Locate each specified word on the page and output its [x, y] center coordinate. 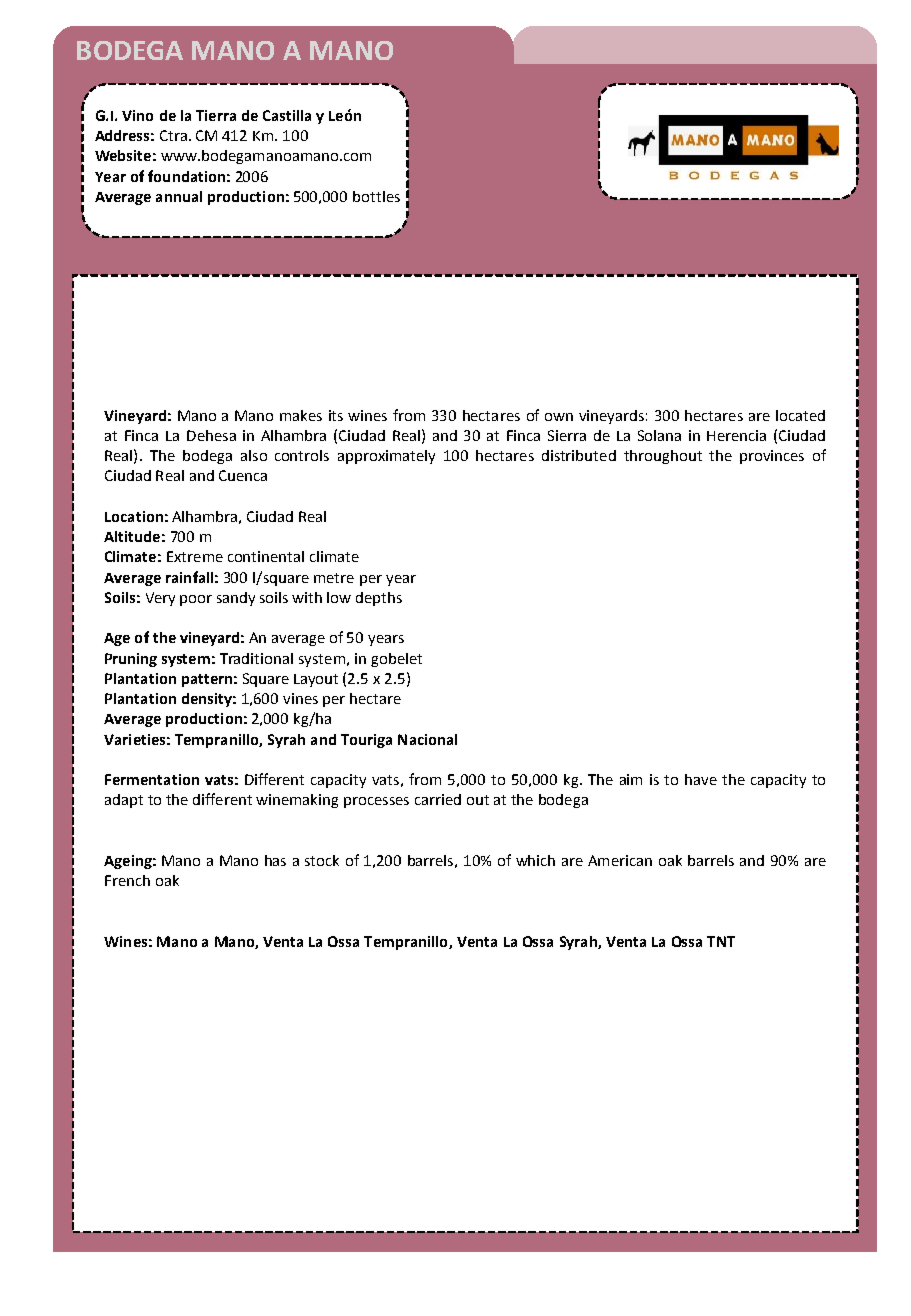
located [800, 415]
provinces [772, 457]
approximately [386, 457]
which [535, 860]
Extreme [195, 556]
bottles [376, 196]
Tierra [216, 115]
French [127, 880]
